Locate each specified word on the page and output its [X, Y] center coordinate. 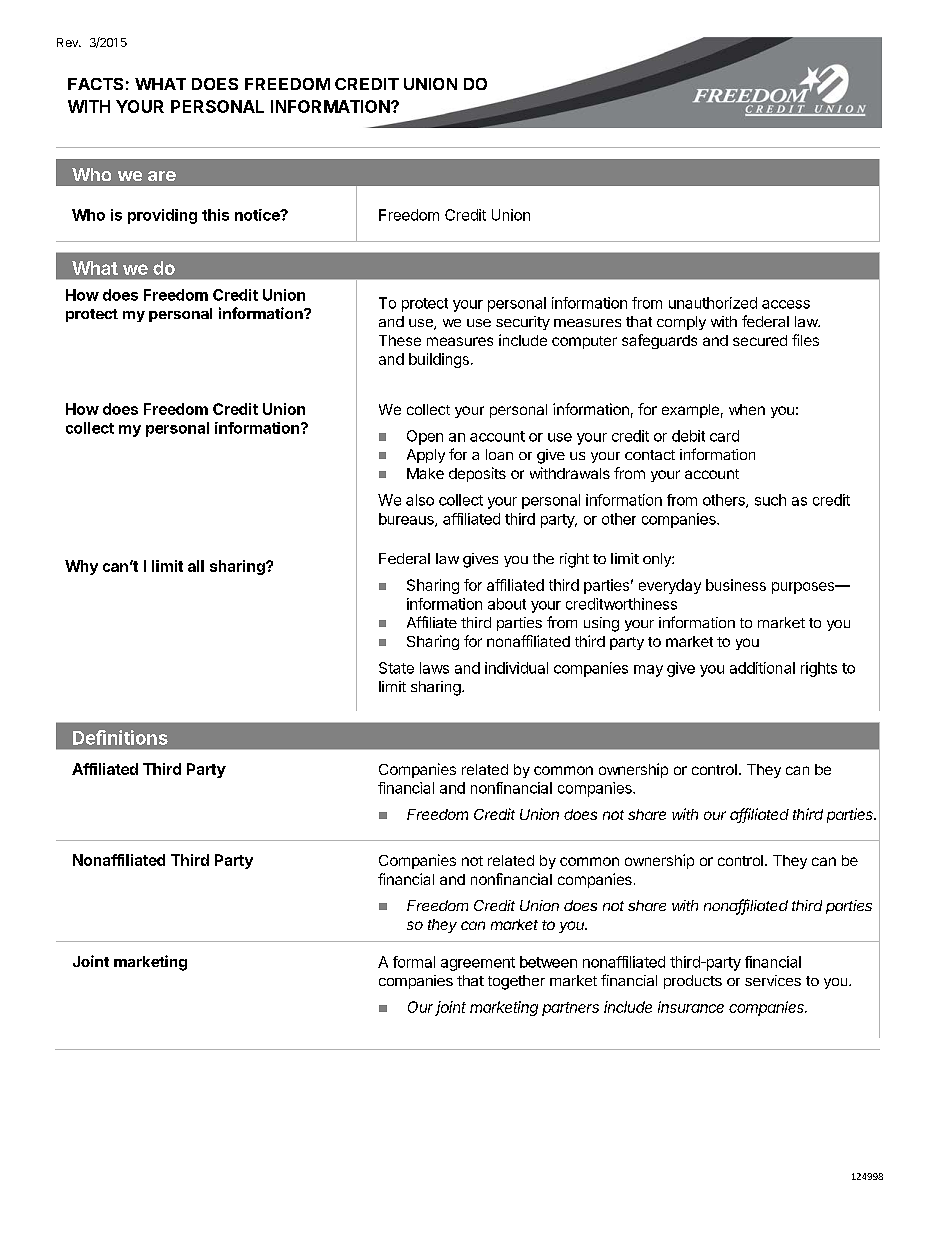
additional [762, 668]
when [747, 409]
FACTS [95, 84]
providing [162, 216]
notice [258, 215]
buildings [439, 360]
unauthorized [713, 303]
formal [414, 962]
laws [434, 668]
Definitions [120, 737]
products [693, 982]
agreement [478, 964]
